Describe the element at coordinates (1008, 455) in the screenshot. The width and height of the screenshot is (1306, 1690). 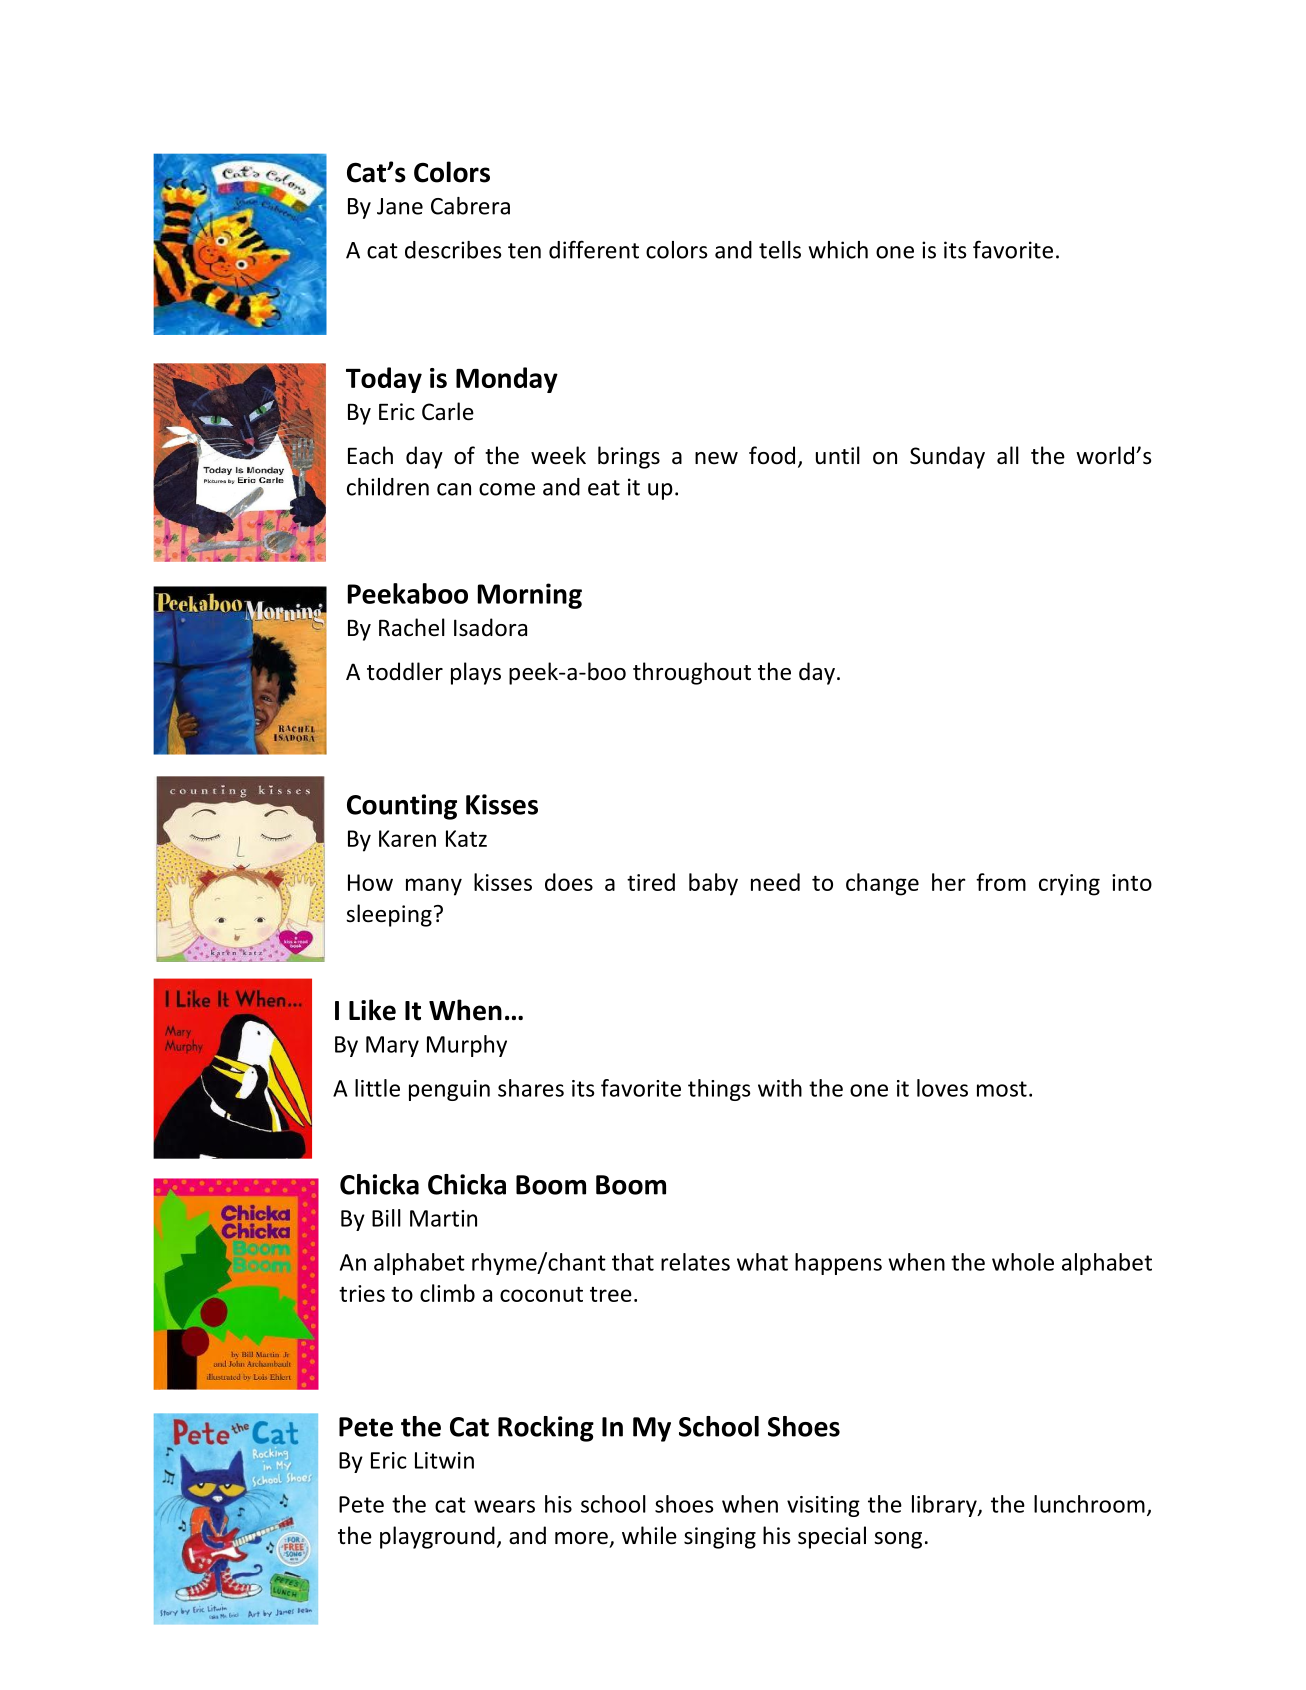
I see `all` at that location.
